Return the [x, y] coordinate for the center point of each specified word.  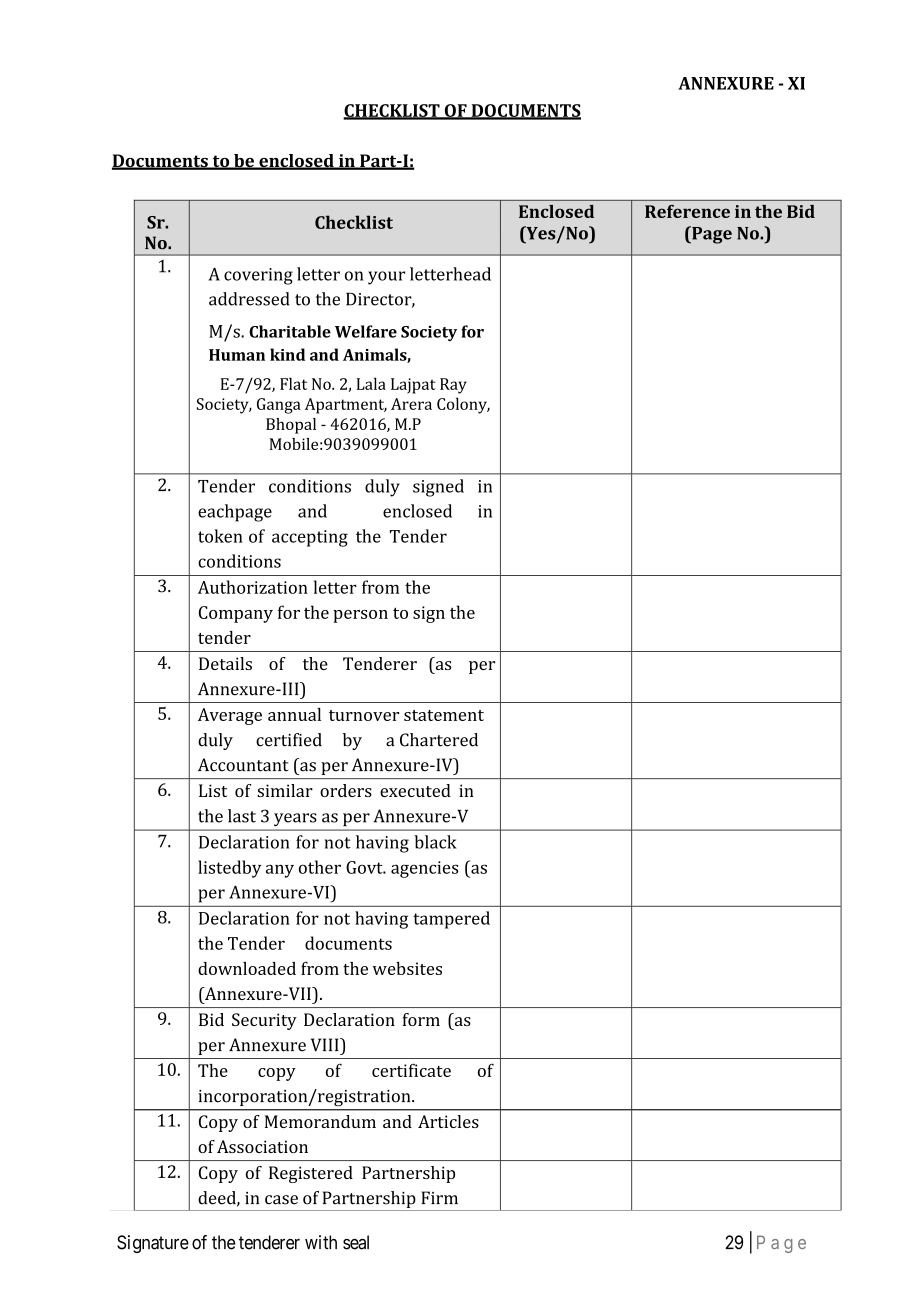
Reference [687, 211]
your [386, 278]
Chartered [439, 740]
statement [444, 715]
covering [258, 276]
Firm [439, 1197]
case [281, 1200]
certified [289, 740]
